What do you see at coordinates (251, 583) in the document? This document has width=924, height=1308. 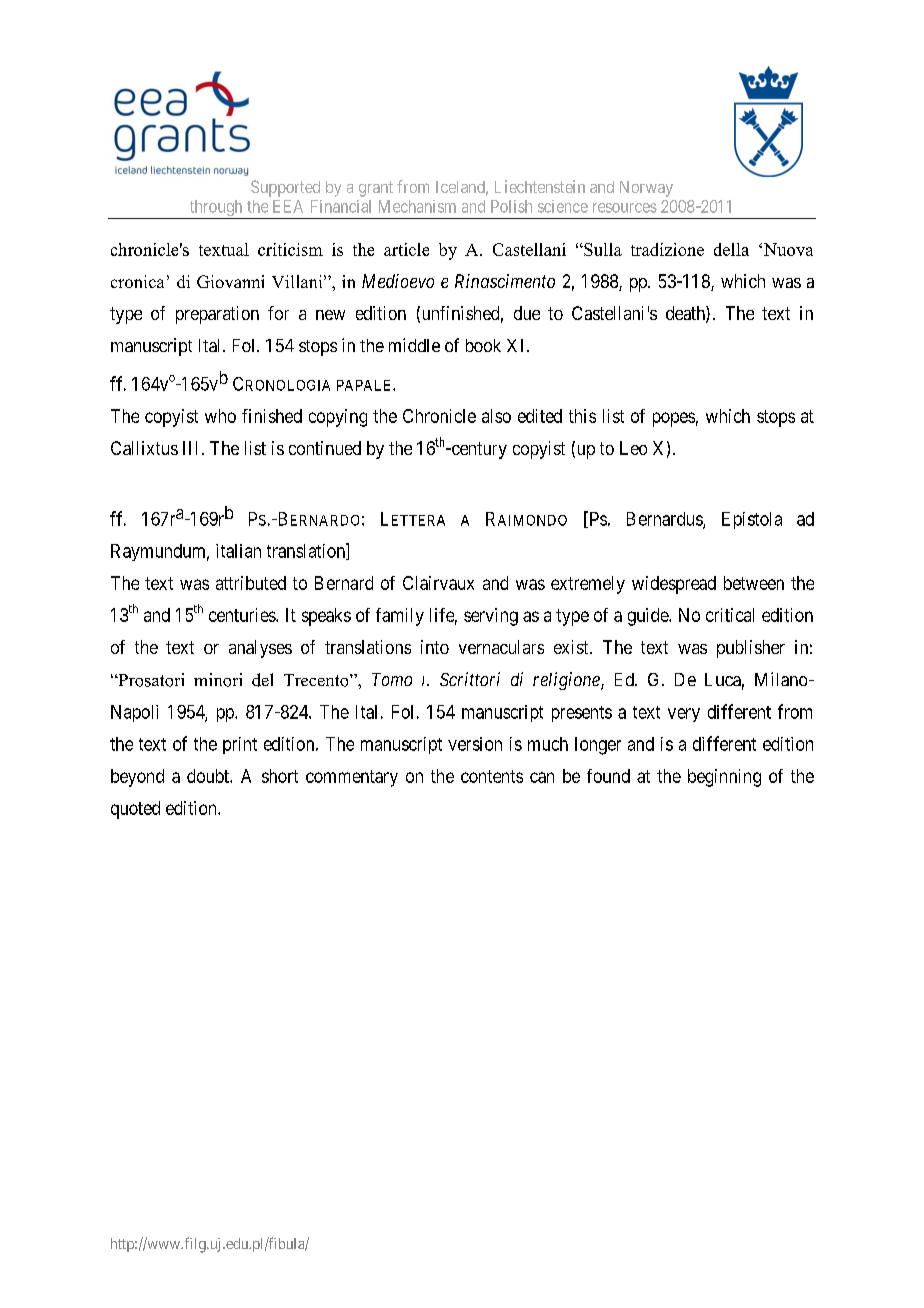 I see `attributed` at bounding box center [251, 583].
